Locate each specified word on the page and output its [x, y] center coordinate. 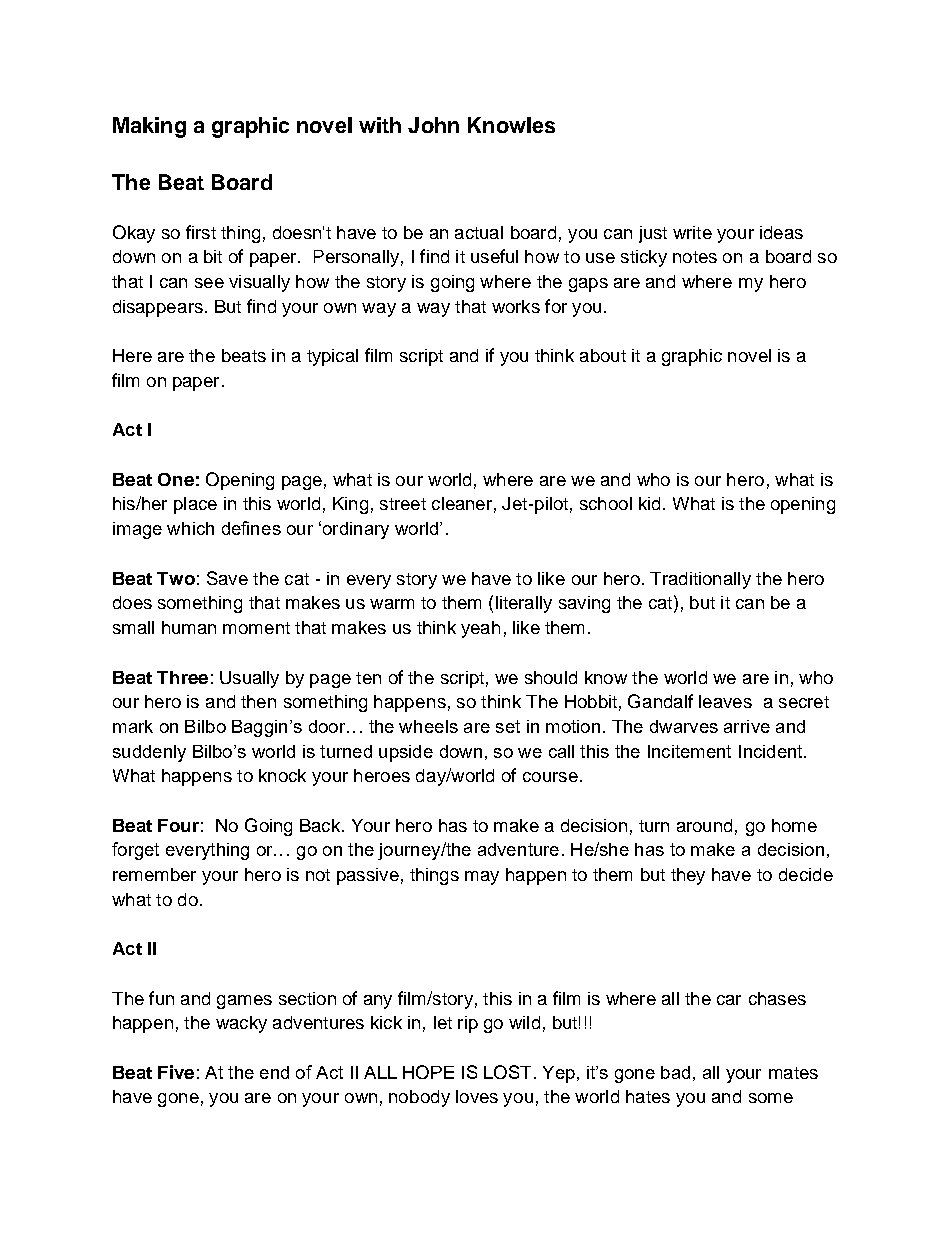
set [508, 726]
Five [176, 1072]
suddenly [149, 753]
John [433, 125]
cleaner [462, 503]
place [195, 505]
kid [649, 503]
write [692, 232]
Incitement [689, 751]
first [201, 232]
